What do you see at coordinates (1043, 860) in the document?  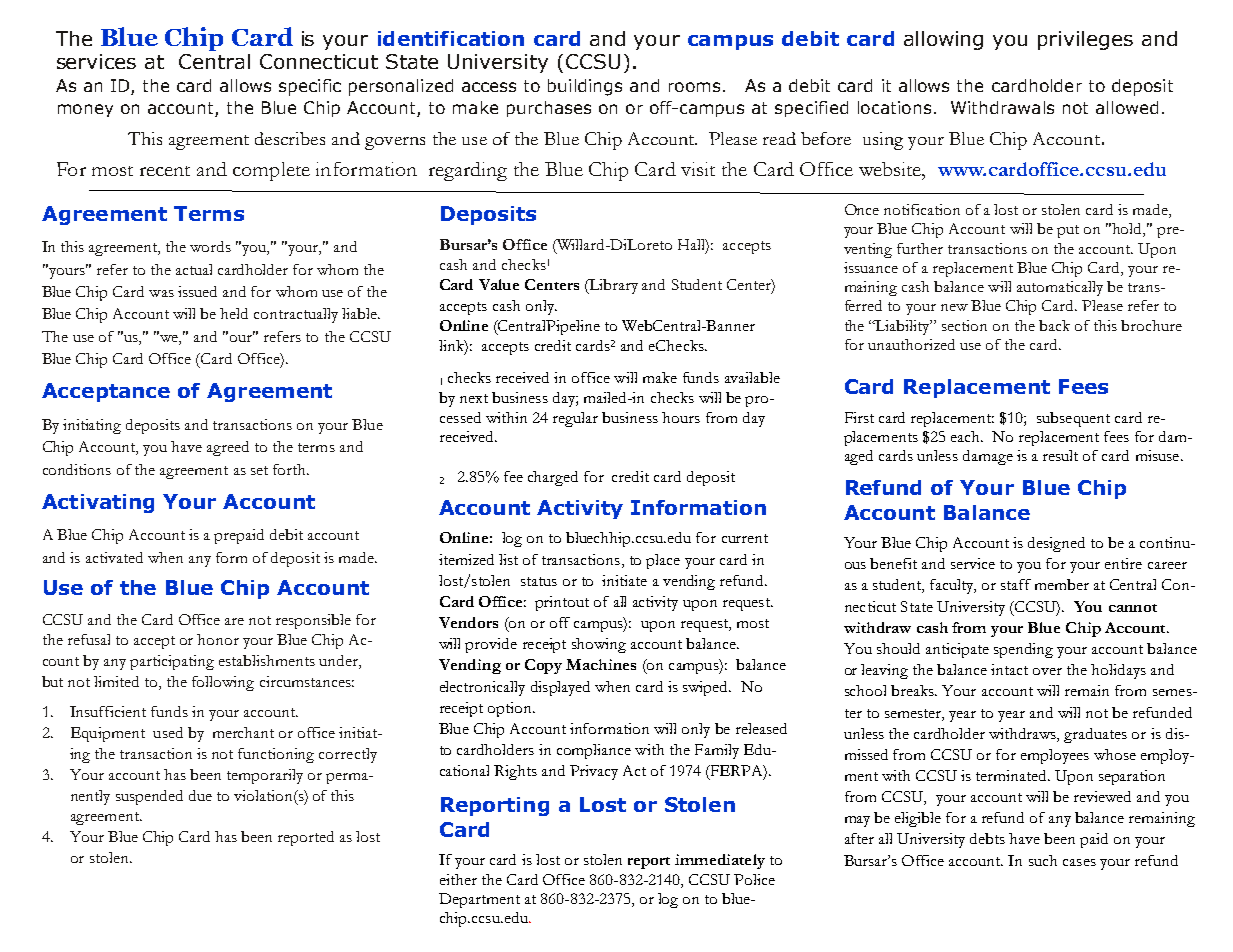 I see `such` at bounding box center [1043, 860].
